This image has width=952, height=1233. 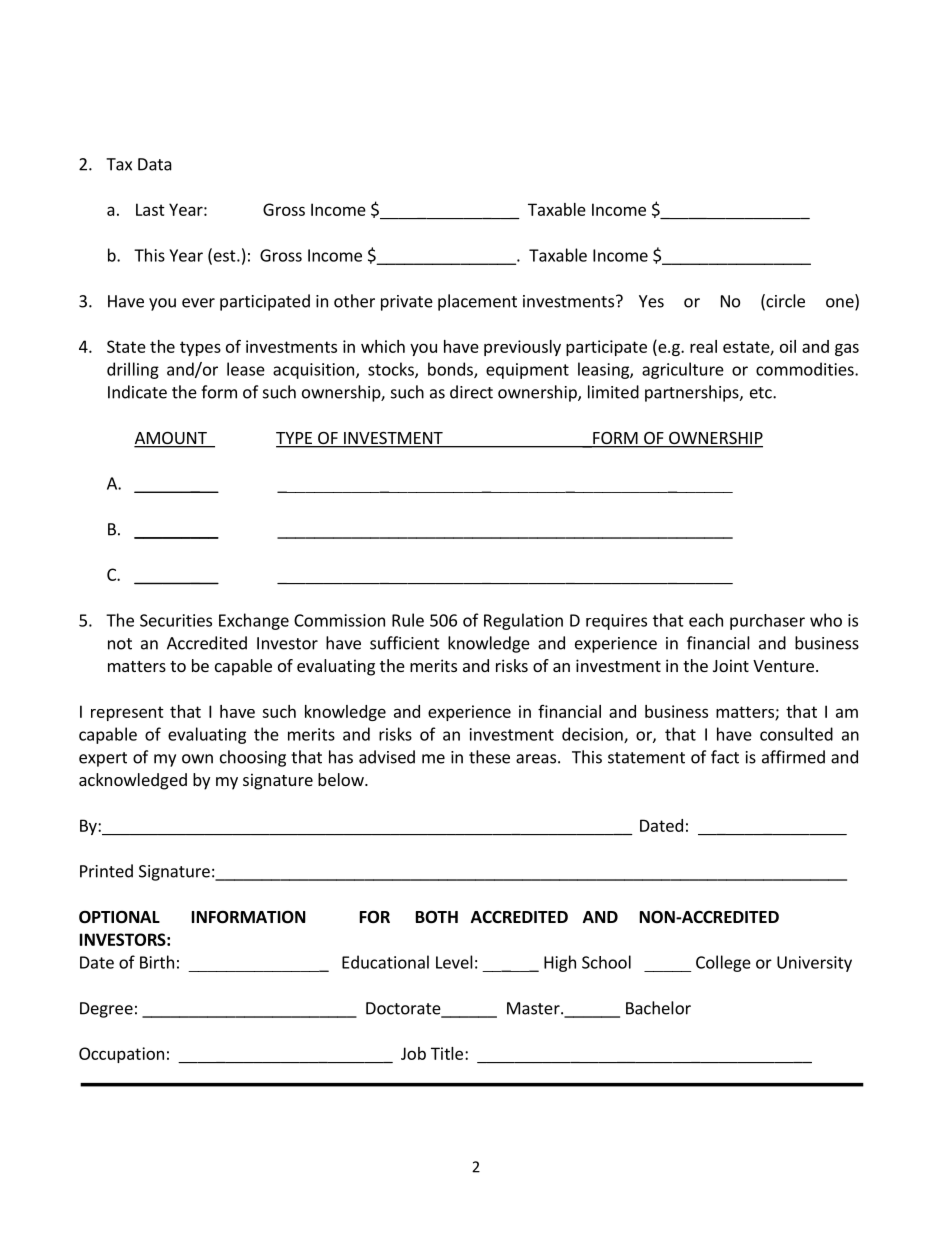 I want to click on lease, so click(x=246, y=369).
